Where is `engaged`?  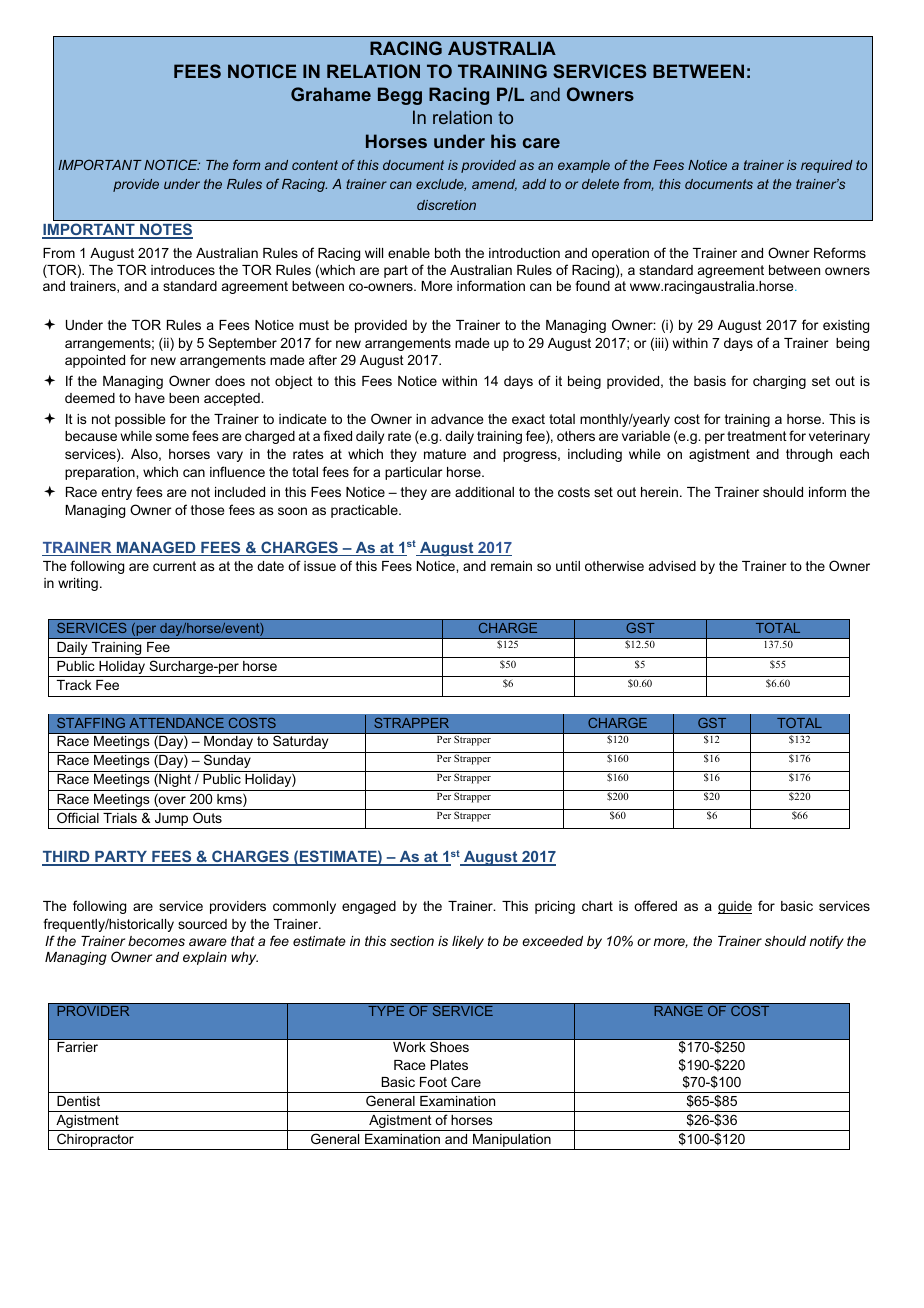
engaged is located at coordinates (369, 907).
